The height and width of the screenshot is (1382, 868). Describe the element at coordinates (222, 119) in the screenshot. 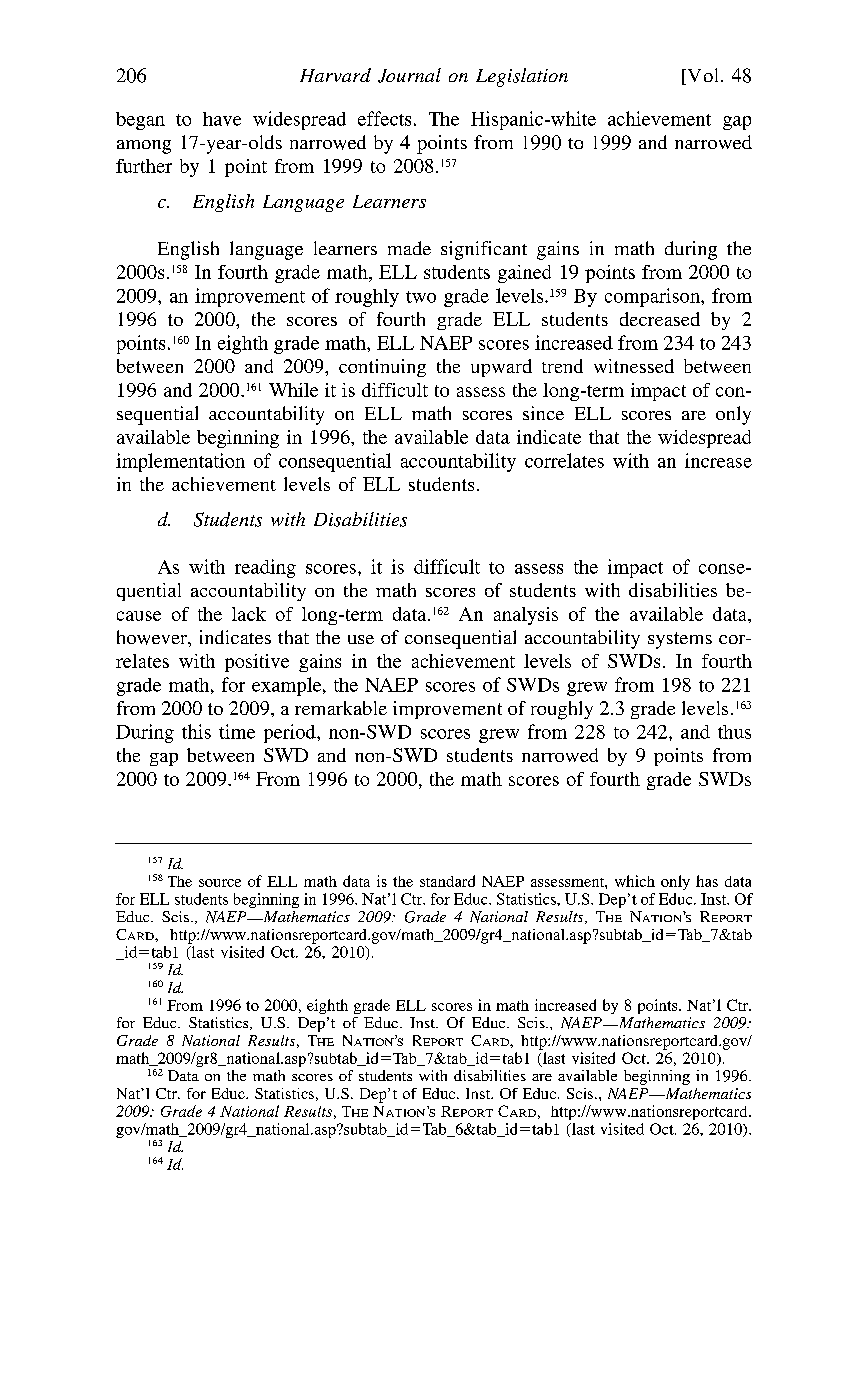

I see `have` at that location.
